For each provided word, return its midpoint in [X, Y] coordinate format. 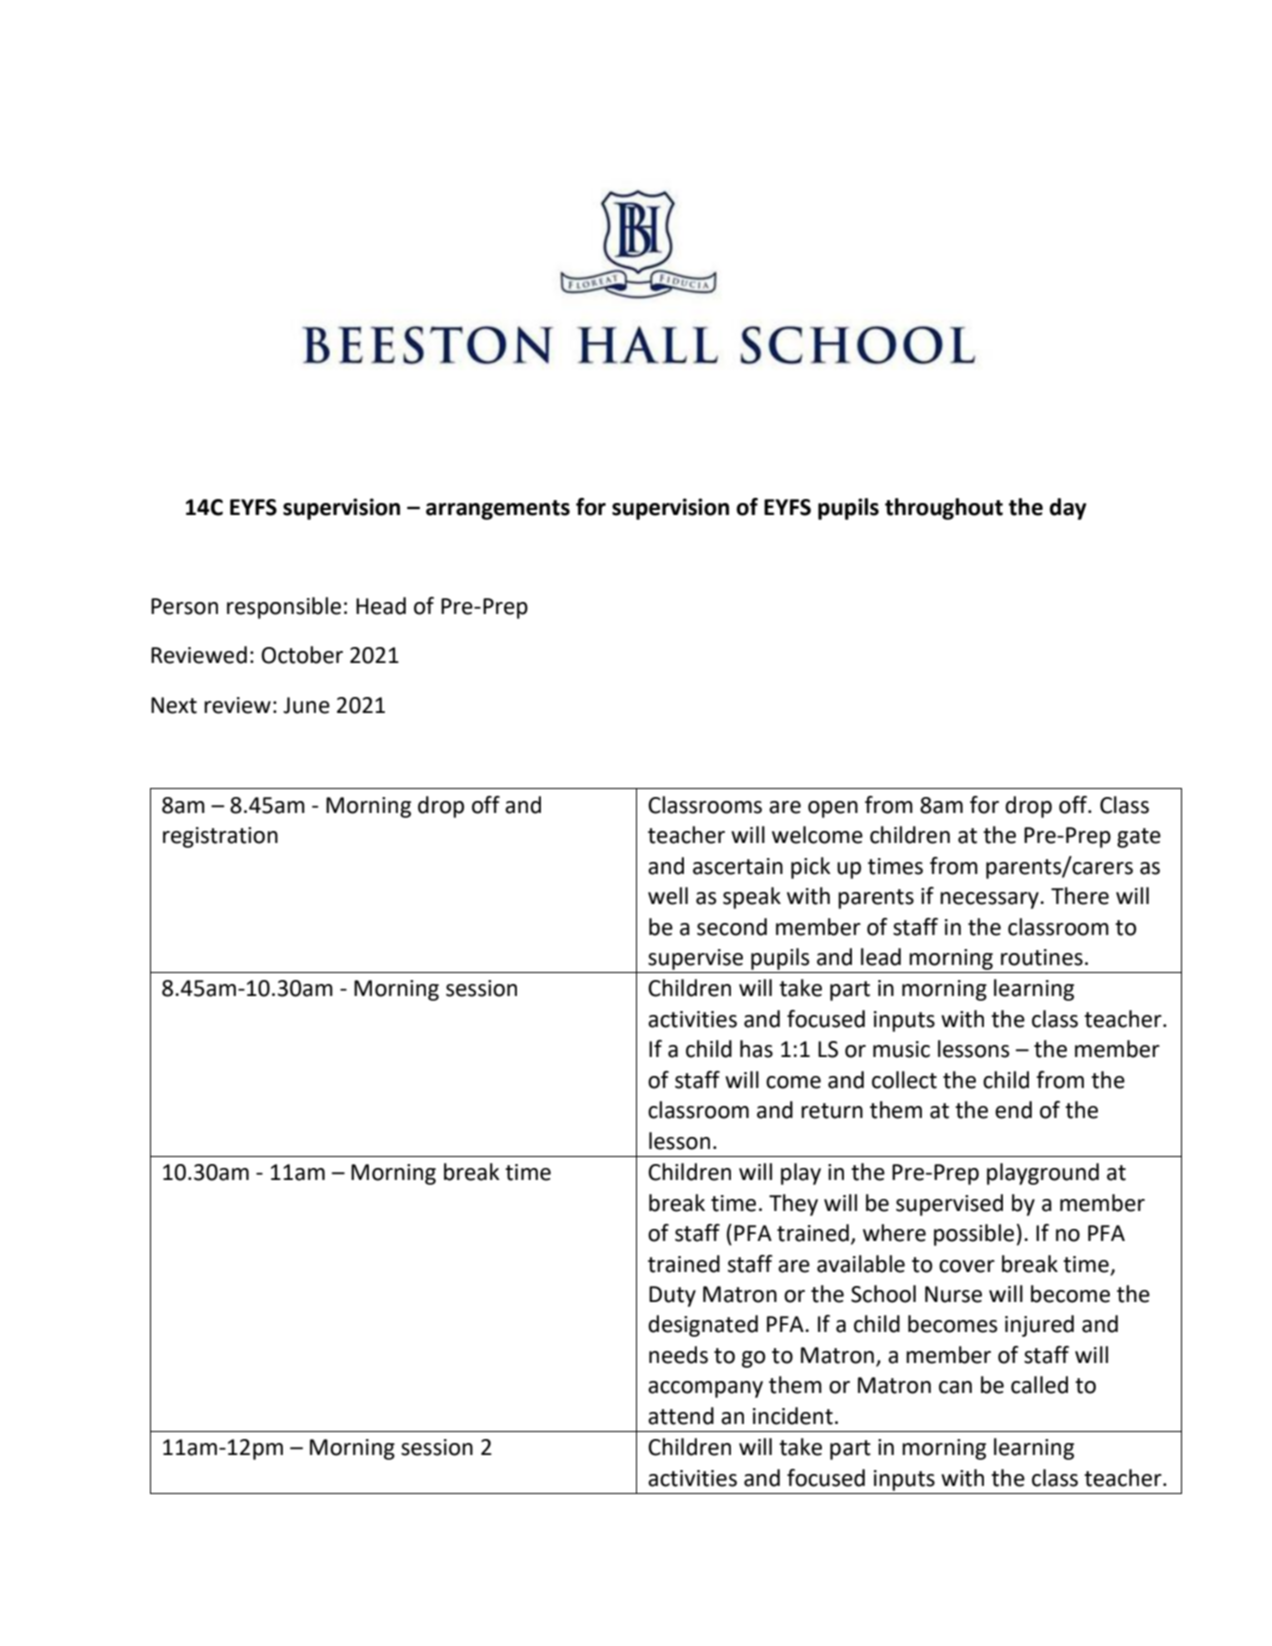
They [793, 1205]
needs [678, 1355]
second [732, 927]
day [1068, 509]
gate [1139, 838]
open [833, 809]
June [306, 705]
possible [974, 1235]
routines [1042, 957]
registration [220, 837]
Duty [672, 1296]
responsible [284, 608]
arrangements [498, 510]
